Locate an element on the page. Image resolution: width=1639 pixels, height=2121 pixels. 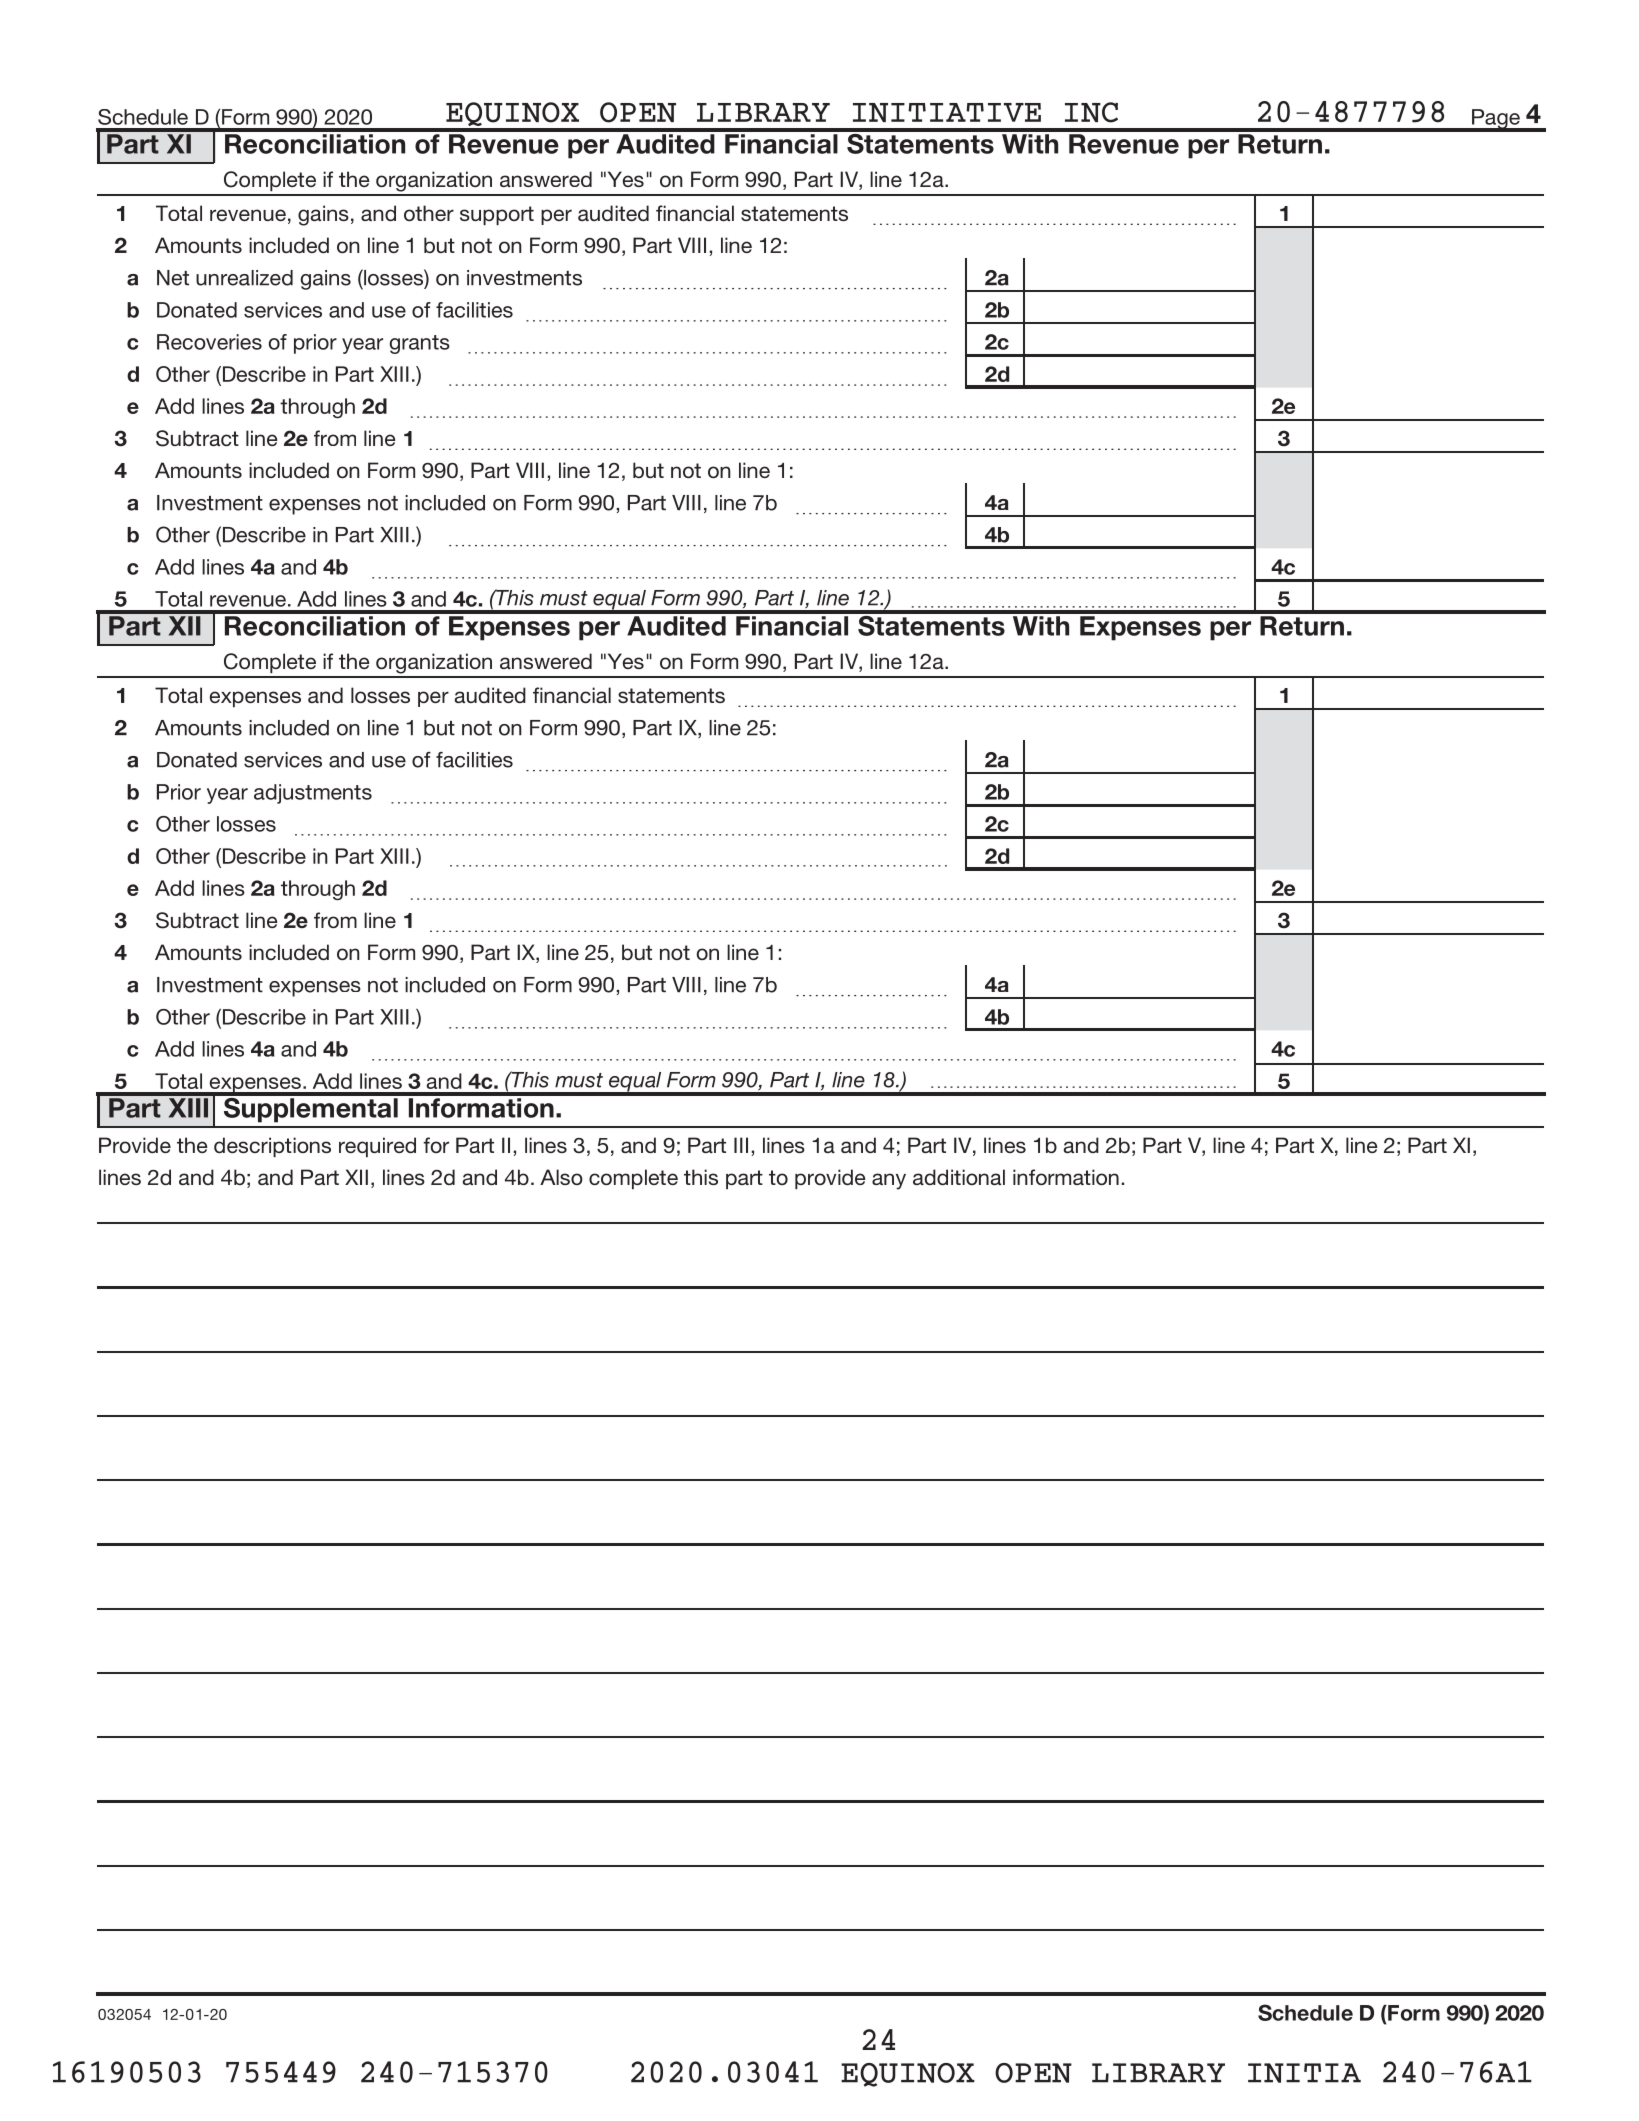
additional is located at coordinates (959, 1177).
